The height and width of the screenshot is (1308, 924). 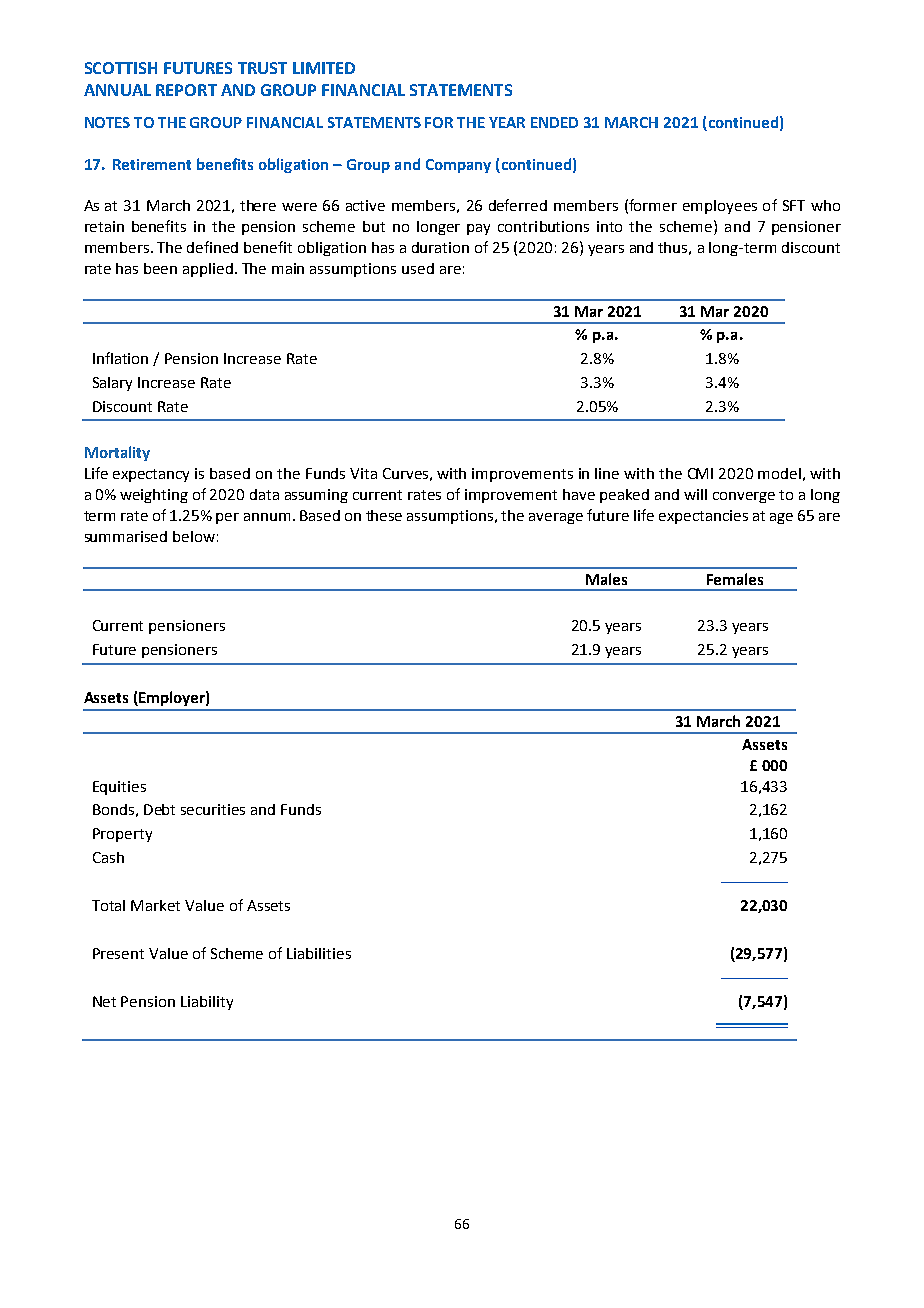 What do you see at coordinates (700, 473) in the screenshot?
I see `CMI` at bounding box center [700, 473].
